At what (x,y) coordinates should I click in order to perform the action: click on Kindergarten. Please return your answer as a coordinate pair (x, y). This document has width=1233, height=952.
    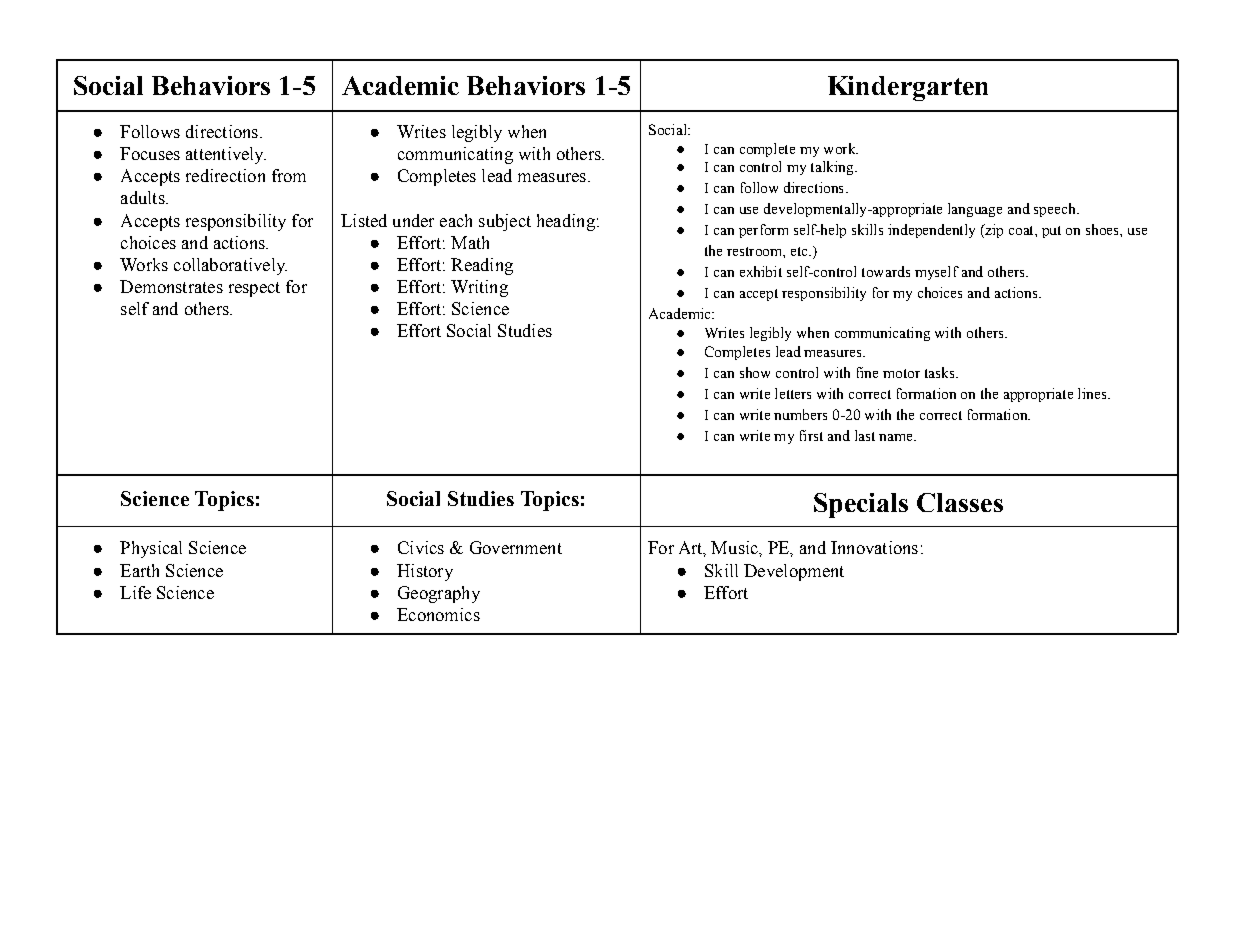
    Looking at the image, I should click on (908, 88).
